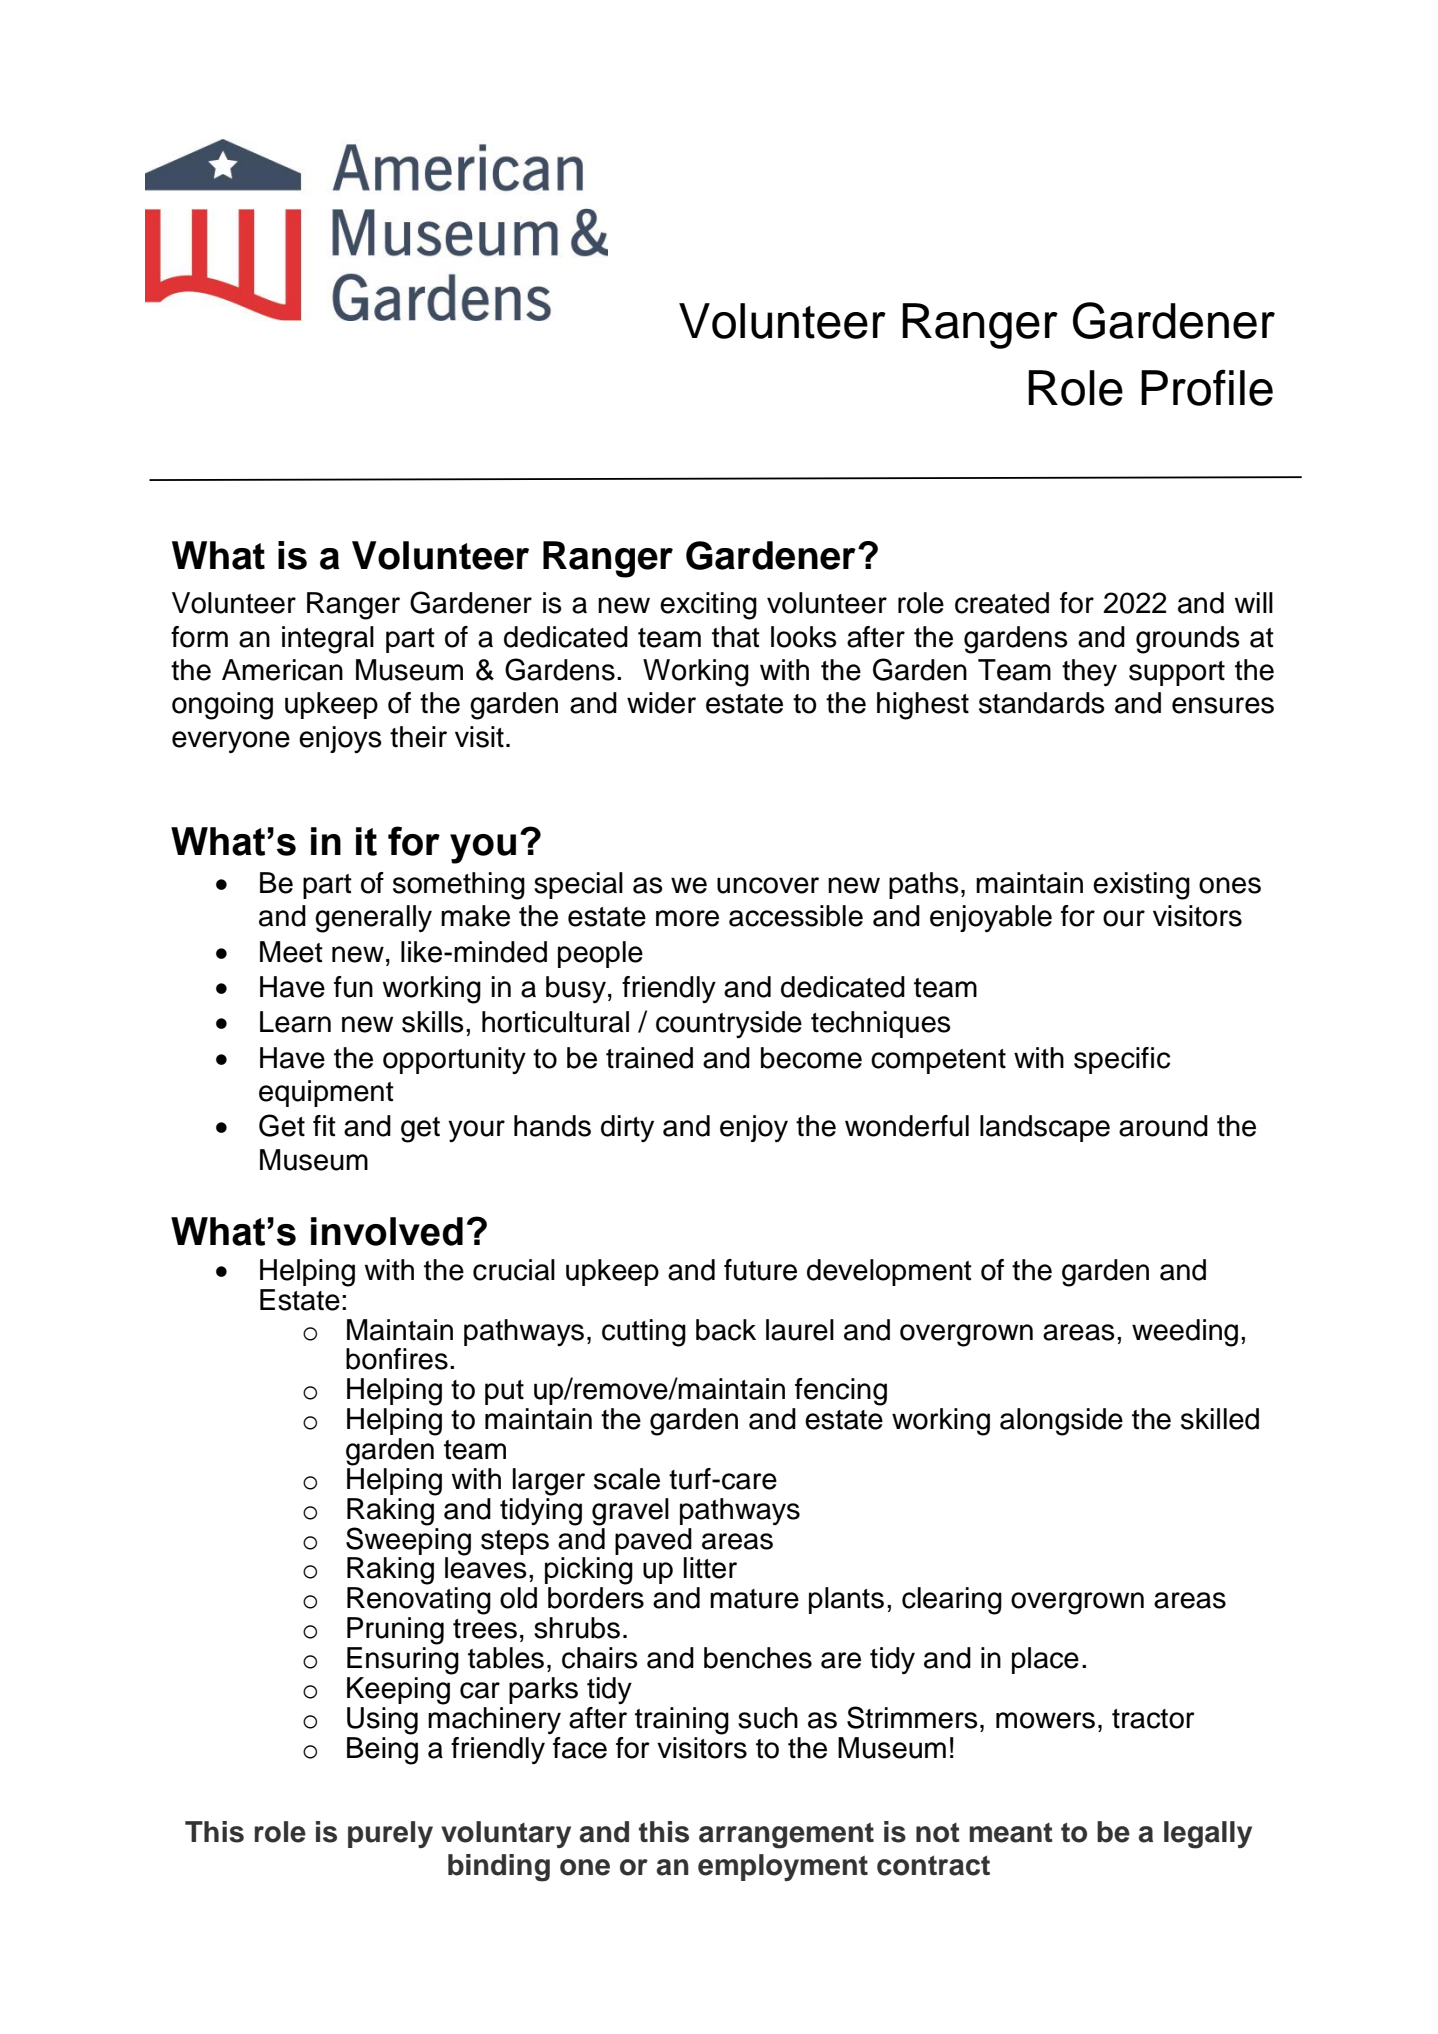  Describe the element at coordinates (328, 640) in the image. I see `integral` at that location.
